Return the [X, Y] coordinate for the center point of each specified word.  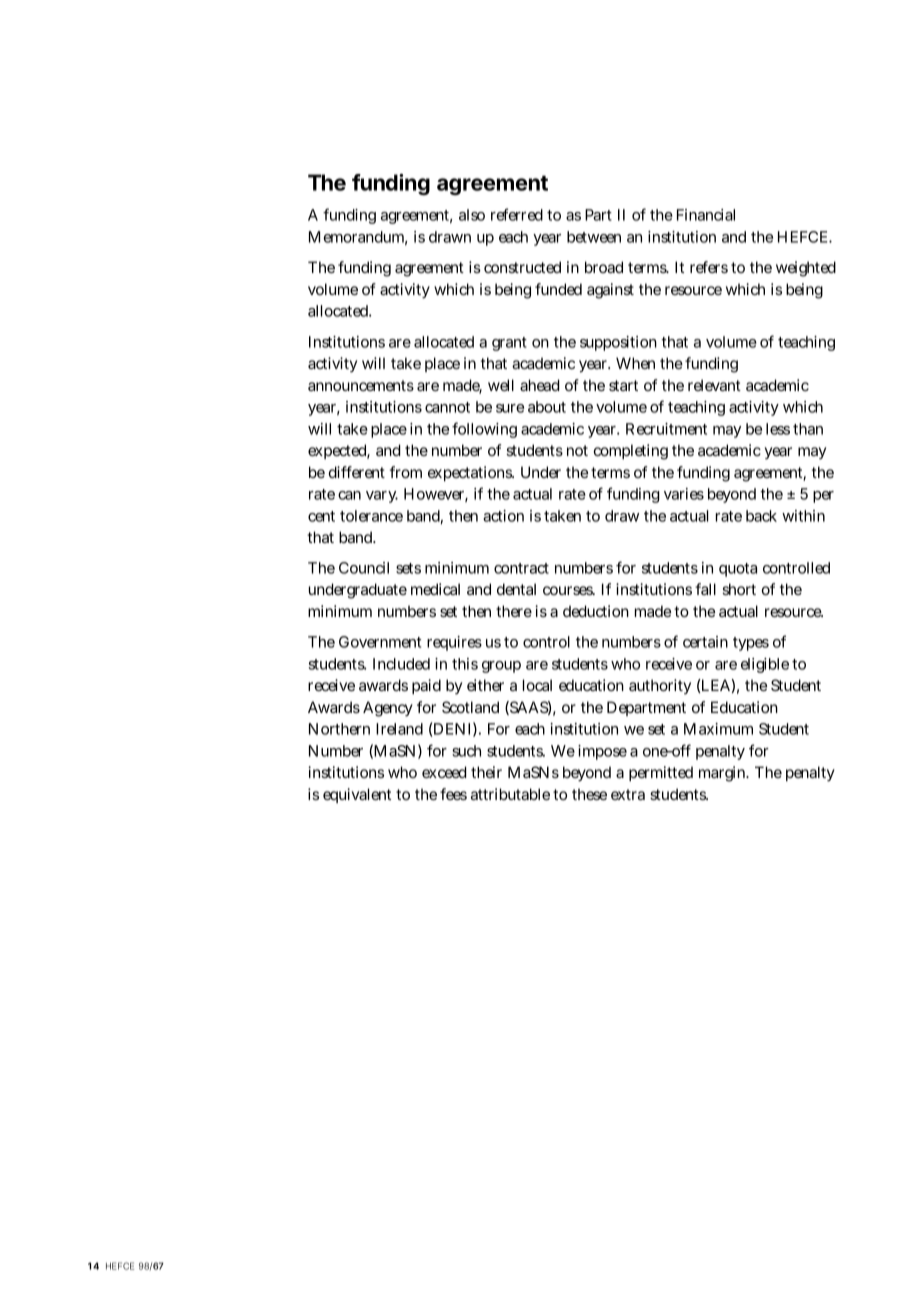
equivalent [357, 795]
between [594, 237]
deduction [596, 611]
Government [380, 642]
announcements [361, 385]
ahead [539, 385]
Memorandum [358, 238]
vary [382, 497]
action [503, 516]
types [751, 644]
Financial [706, 215]
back [761, 516]
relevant [714, 385]
